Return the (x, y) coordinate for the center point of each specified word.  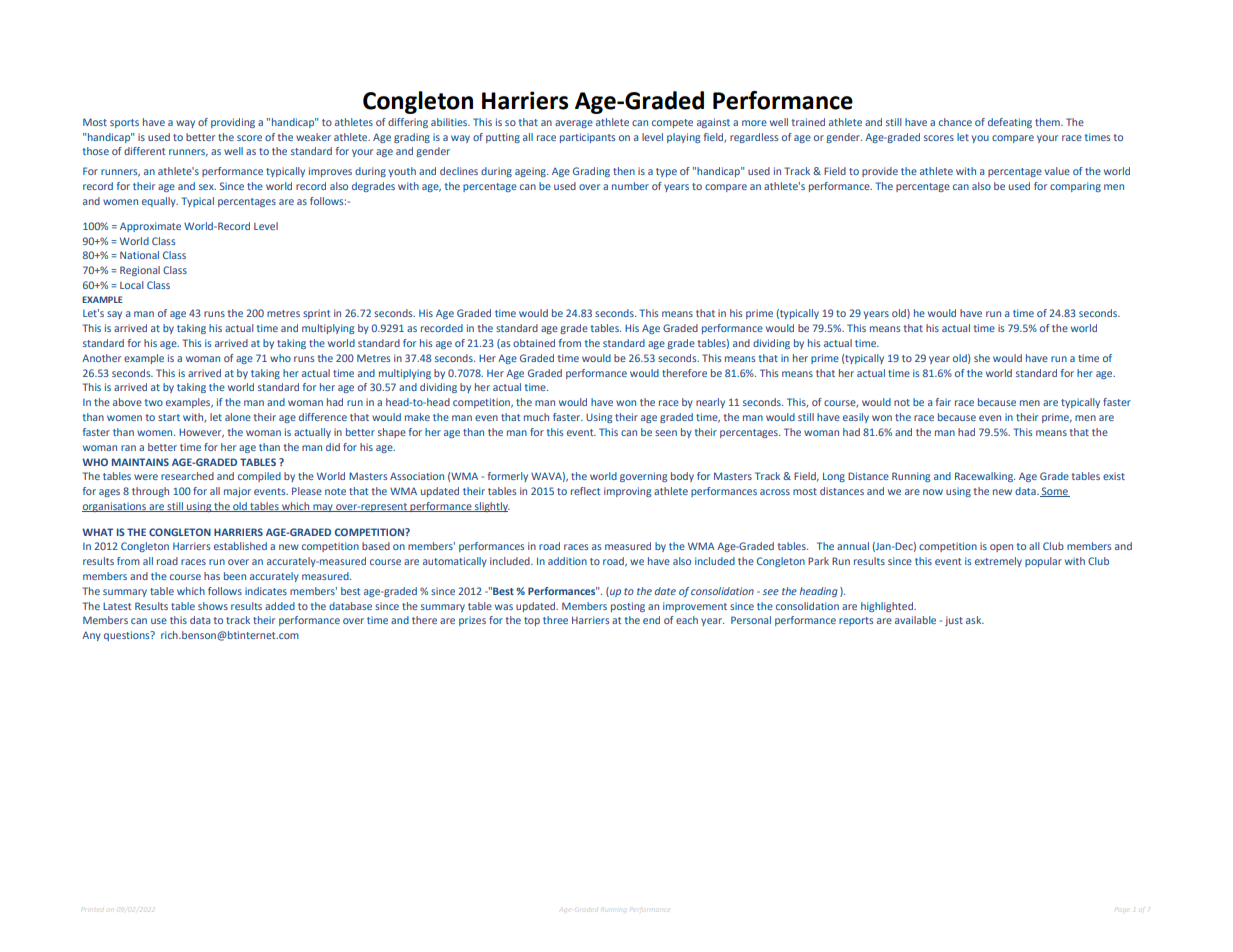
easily (856, 418)
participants (587, 138)
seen (666, 433)
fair (943, 402)
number (630, 186)
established (240, 546)
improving (627, 492)
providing (233, 123)
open (1001, 548)
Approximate (150, 227)
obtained (534, 343)
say (114, 315)
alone (238, 417)
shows (213, 606)
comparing (1075, 187)
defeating (1010, 123)
